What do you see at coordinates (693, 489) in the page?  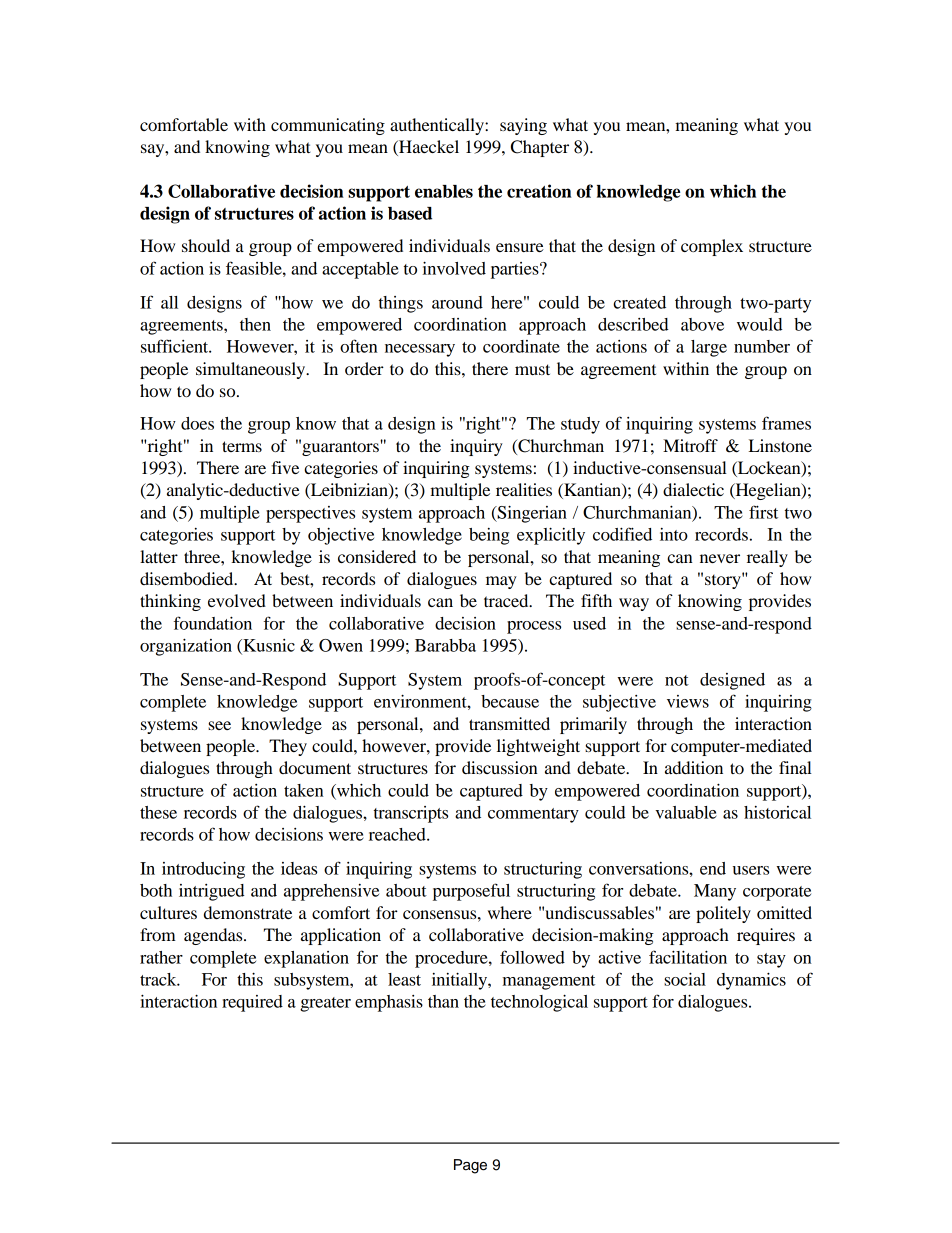 I see `dialectic` at bounding box center [693, 489].
